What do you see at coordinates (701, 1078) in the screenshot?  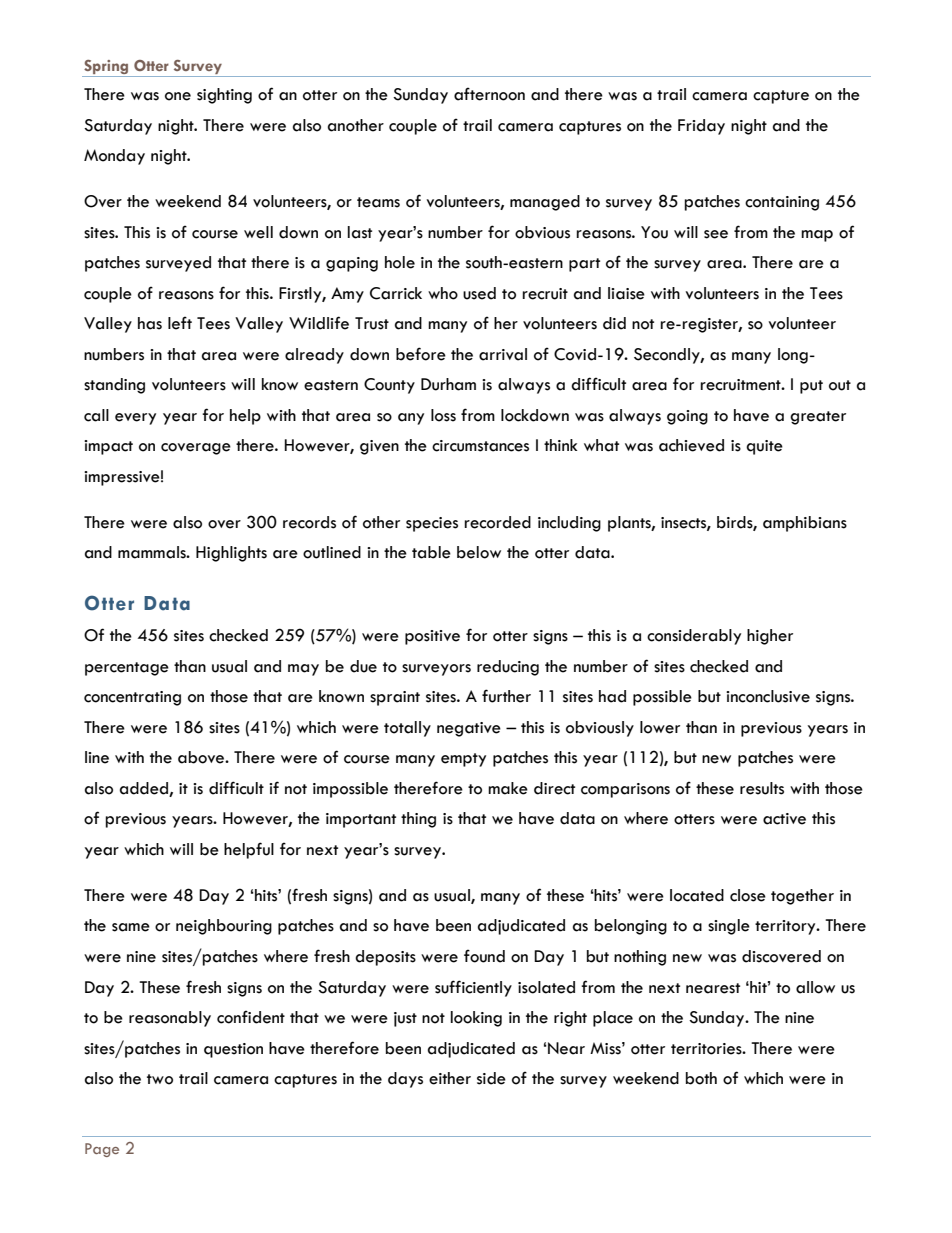 I see `both` at bounding box center [701, 1078].
